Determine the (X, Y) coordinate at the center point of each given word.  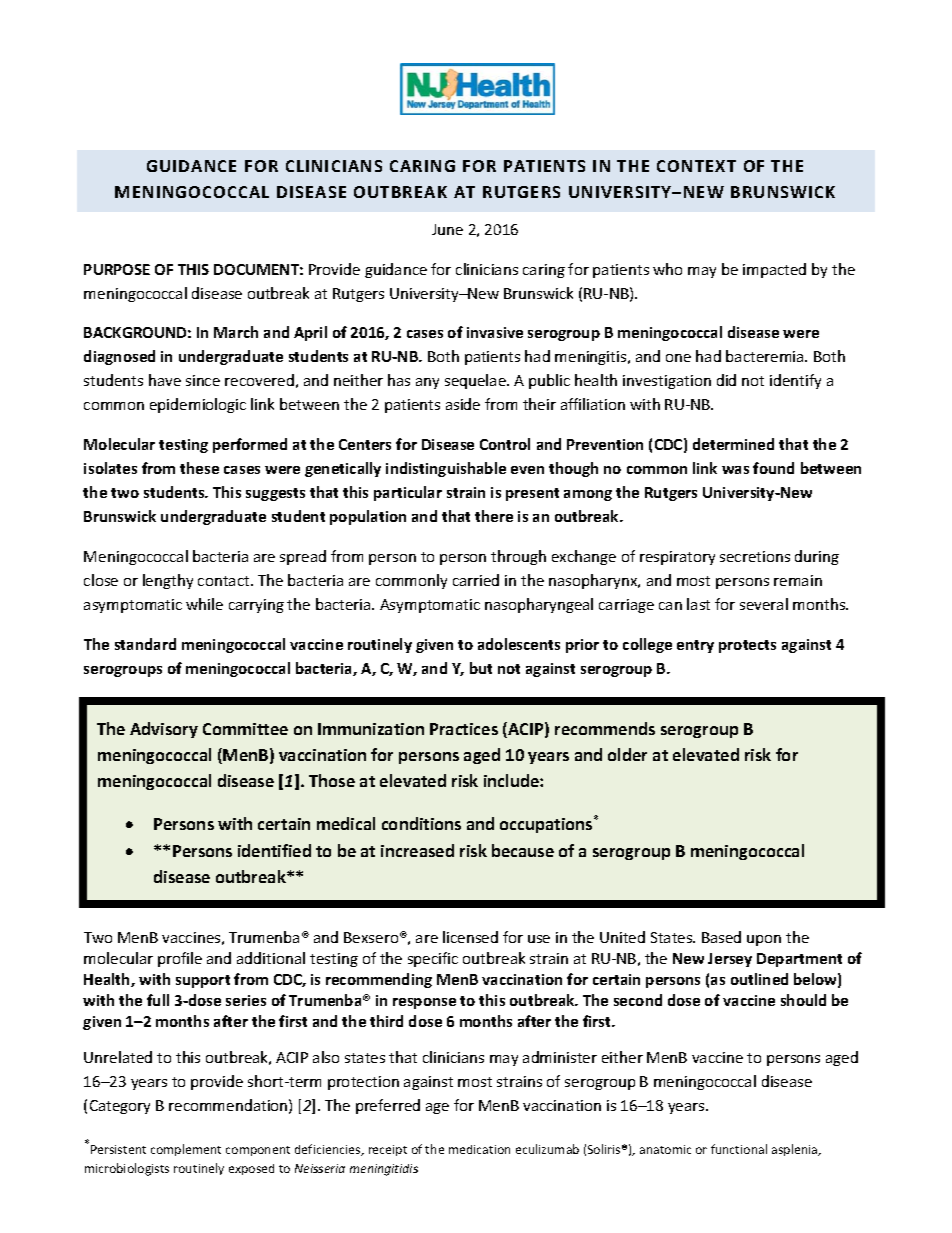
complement (186, 1150)
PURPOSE (117, 269)
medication (479, 1149)
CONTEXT (696, 166)
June (447, 229)
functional (739, 1149)
